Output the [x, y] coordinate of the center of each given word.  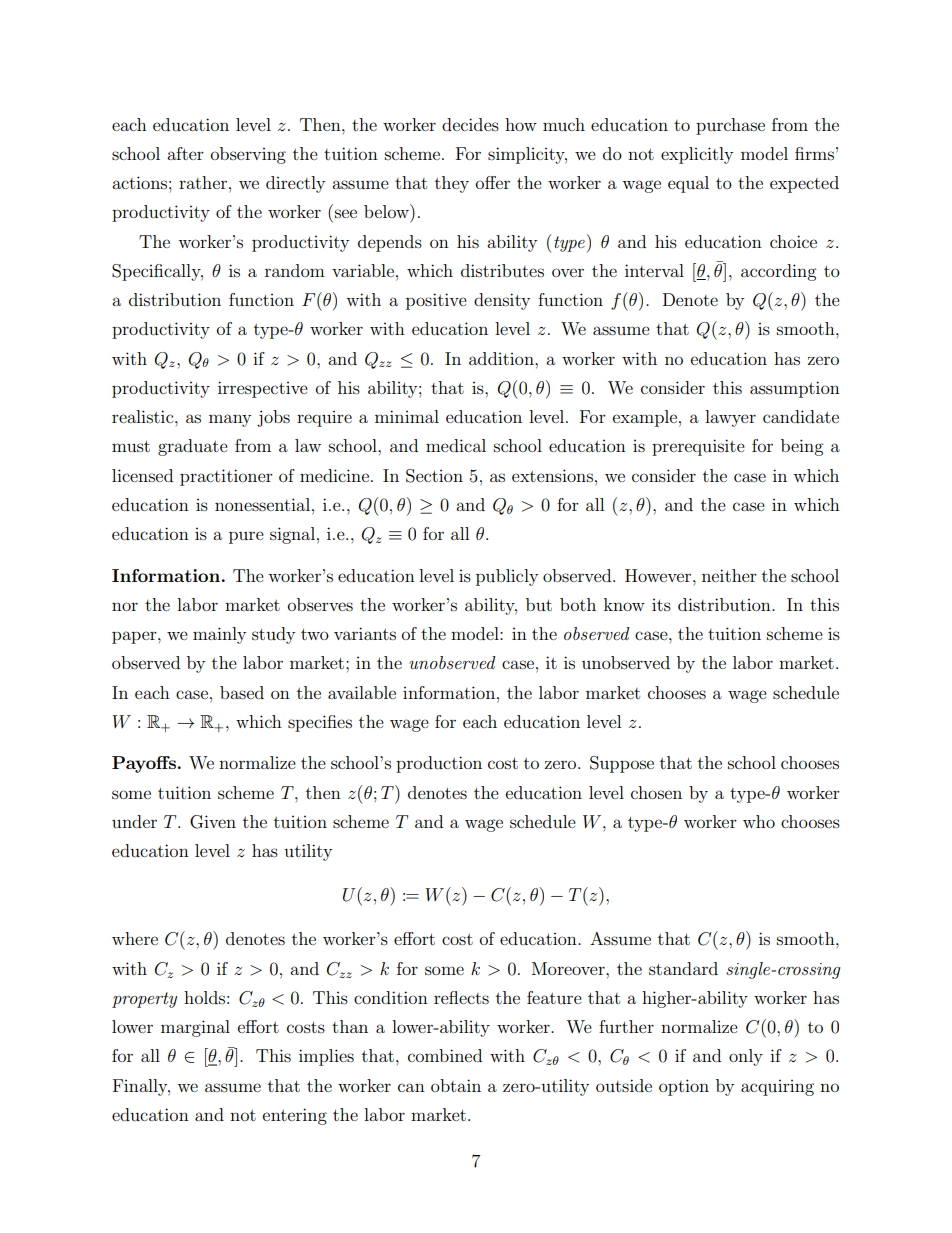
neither [729, 575]
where [135, 938]
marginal [195, 1028]
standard [683, 968]
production [439, 764]
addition [502, 358]
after [185, 153]
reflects [461, 997]
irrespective [263, 389]
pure [246, 537]
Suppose [622, 764]
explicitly [697, 155]
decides [470, 124]
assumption [795, 389]
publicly [507, 577]
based [242, 692]
